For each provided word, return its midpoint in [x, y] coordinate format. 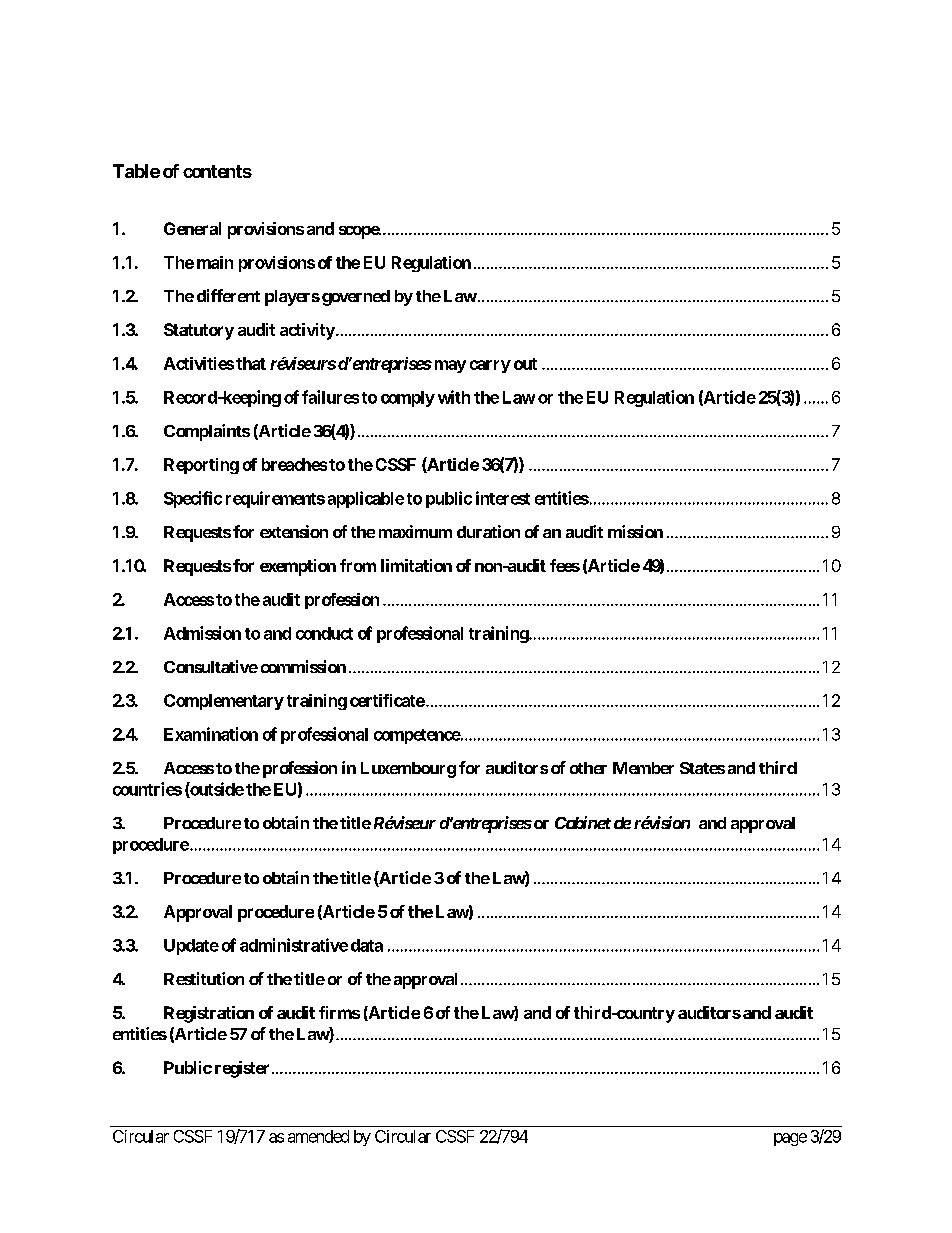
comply [408, 399]
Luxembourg [408, 770]
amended [318, 1136]
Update [191, 947]
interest [503, 498]
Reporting [201, 466]
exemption [298, 567]
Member [643, 768]
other [588, 768]
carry [490, 366]
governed [356, 298]
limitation [416, 565]
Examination [211, 734]
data [367, 945]
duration [488, 531]
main [215, 262]
